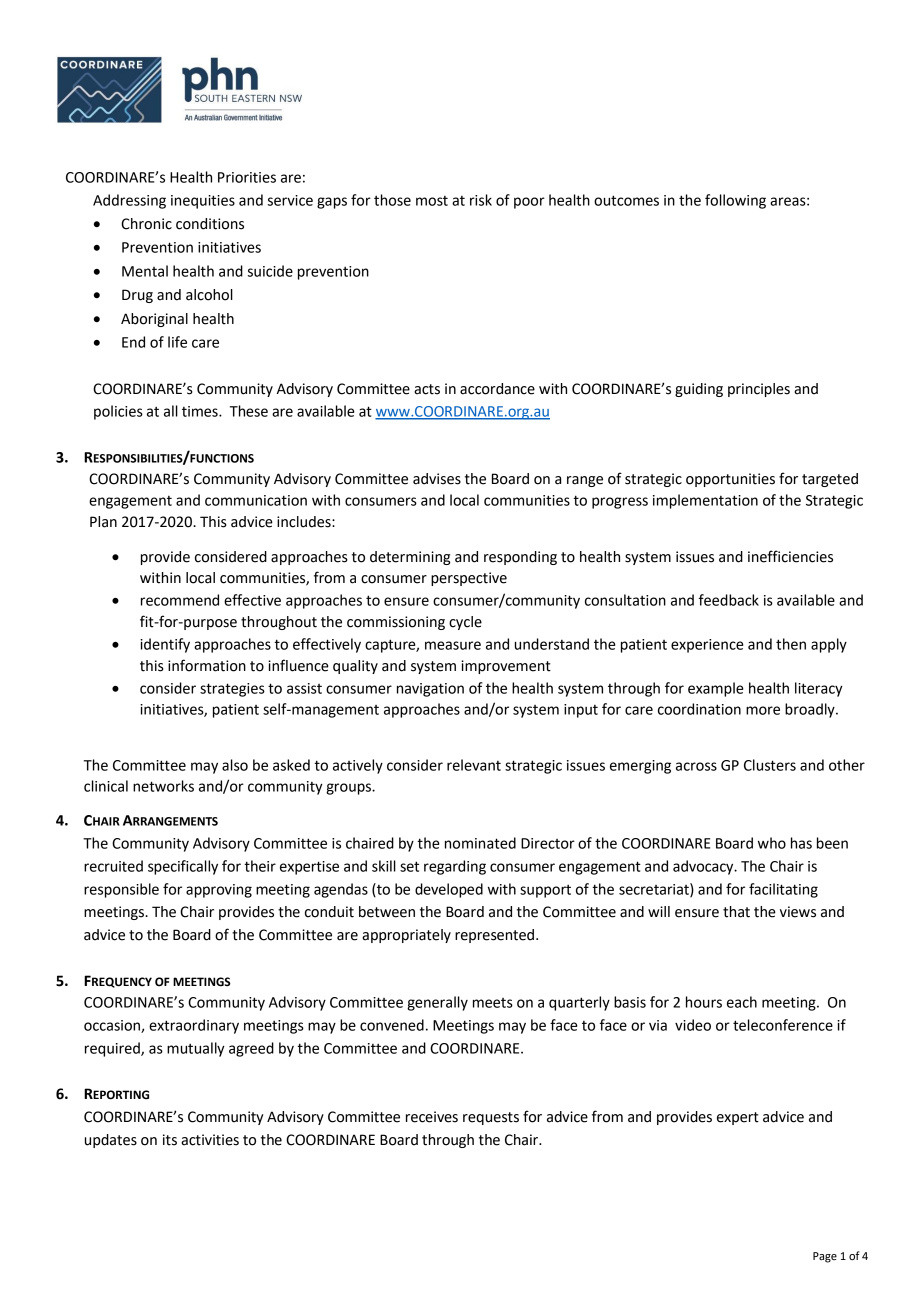 The height and width of the page is (1308, 924). What do you see at coordinates (430, 690) in the page?
I see `navigation` at bounding box center [430, 690].
